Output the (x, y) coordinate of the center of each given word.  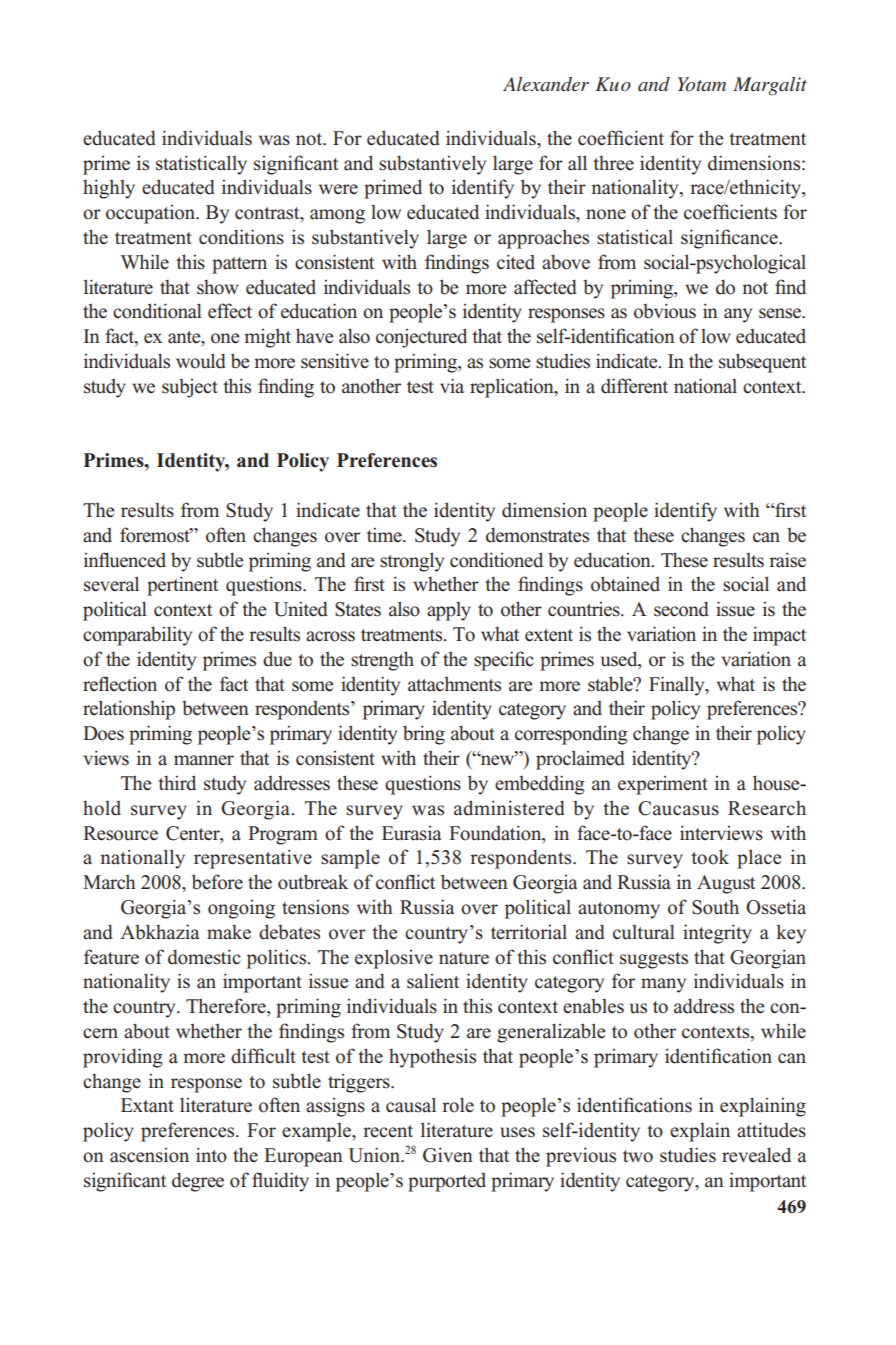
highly (109, 189)
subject (190, 388)
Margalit (770, 86)
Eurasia (412, 833)
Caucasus (678, 808)
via (452, 386)
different (634, 386)
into (211, 1155)
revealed (756, 1155)
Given (448, 1155)
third (177, 783)
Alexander (546, 84)
